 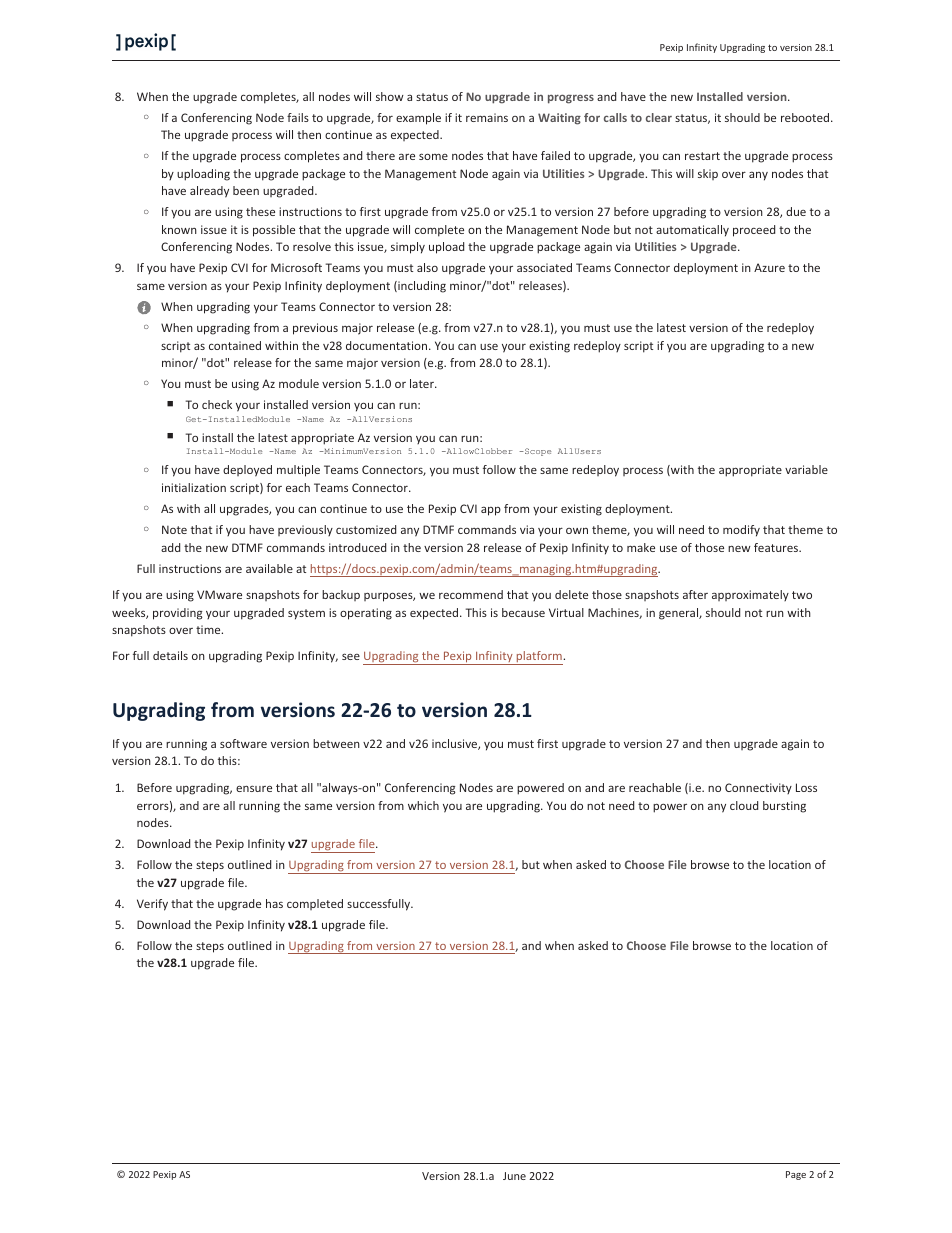 What do you see at coordinates (514, 1176) in the image?
I see `June` at bounding box center [514, 1176].
